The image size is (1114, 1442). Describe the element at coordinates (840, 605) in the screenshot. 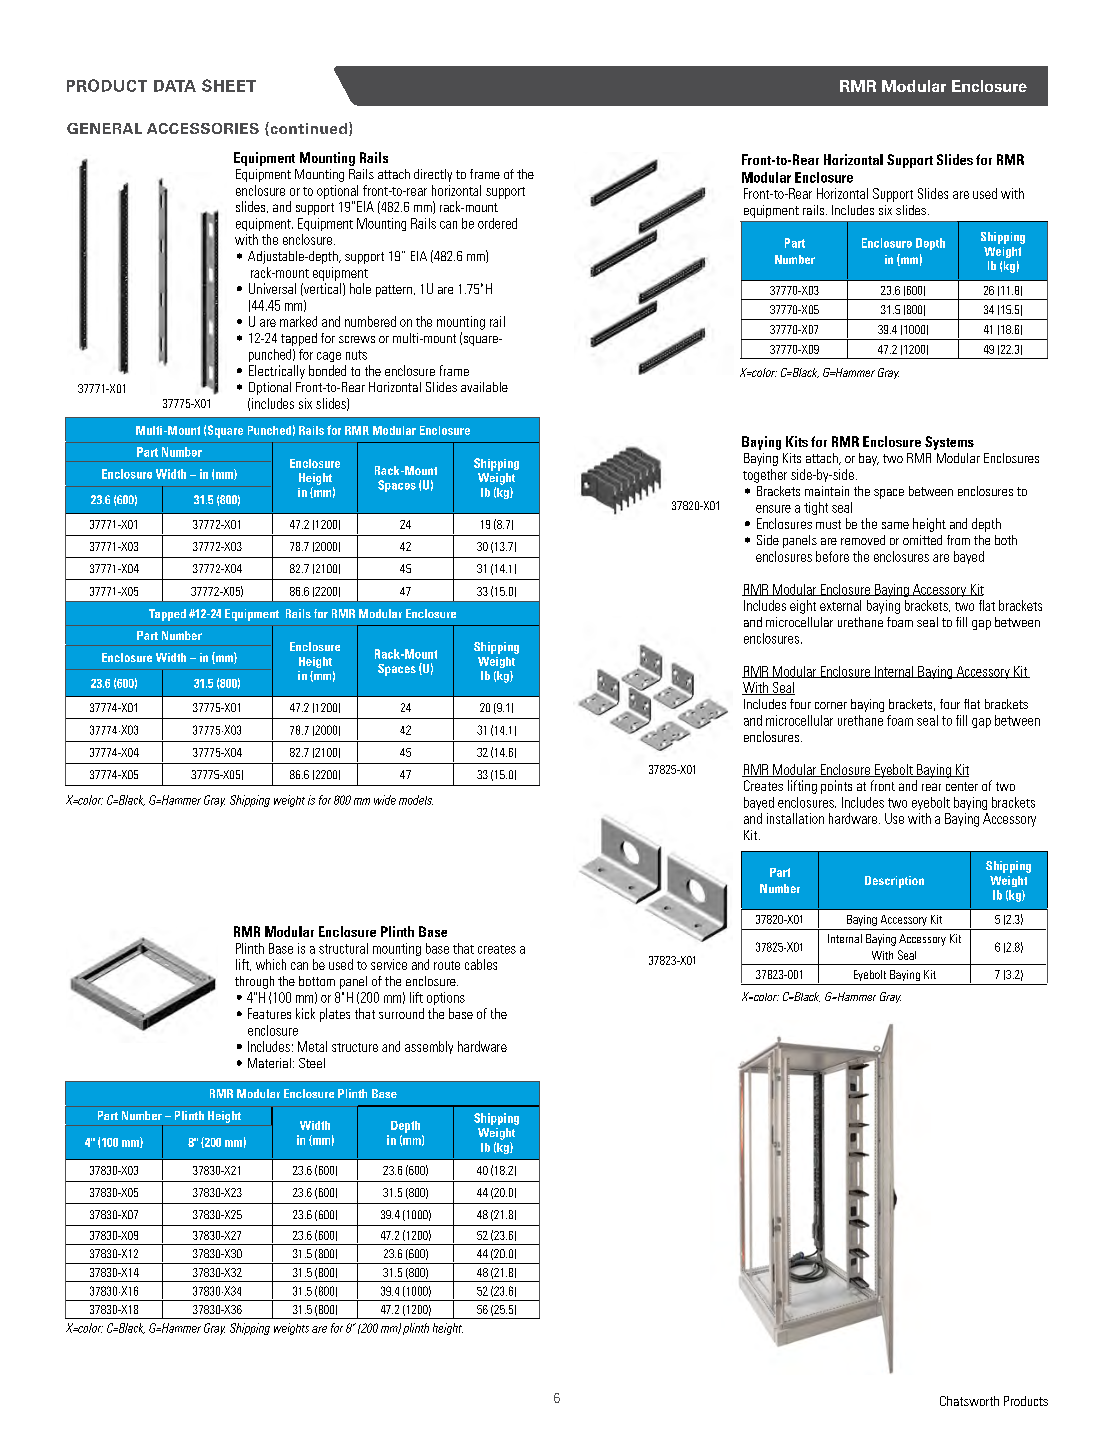

I see `external` at that location.
